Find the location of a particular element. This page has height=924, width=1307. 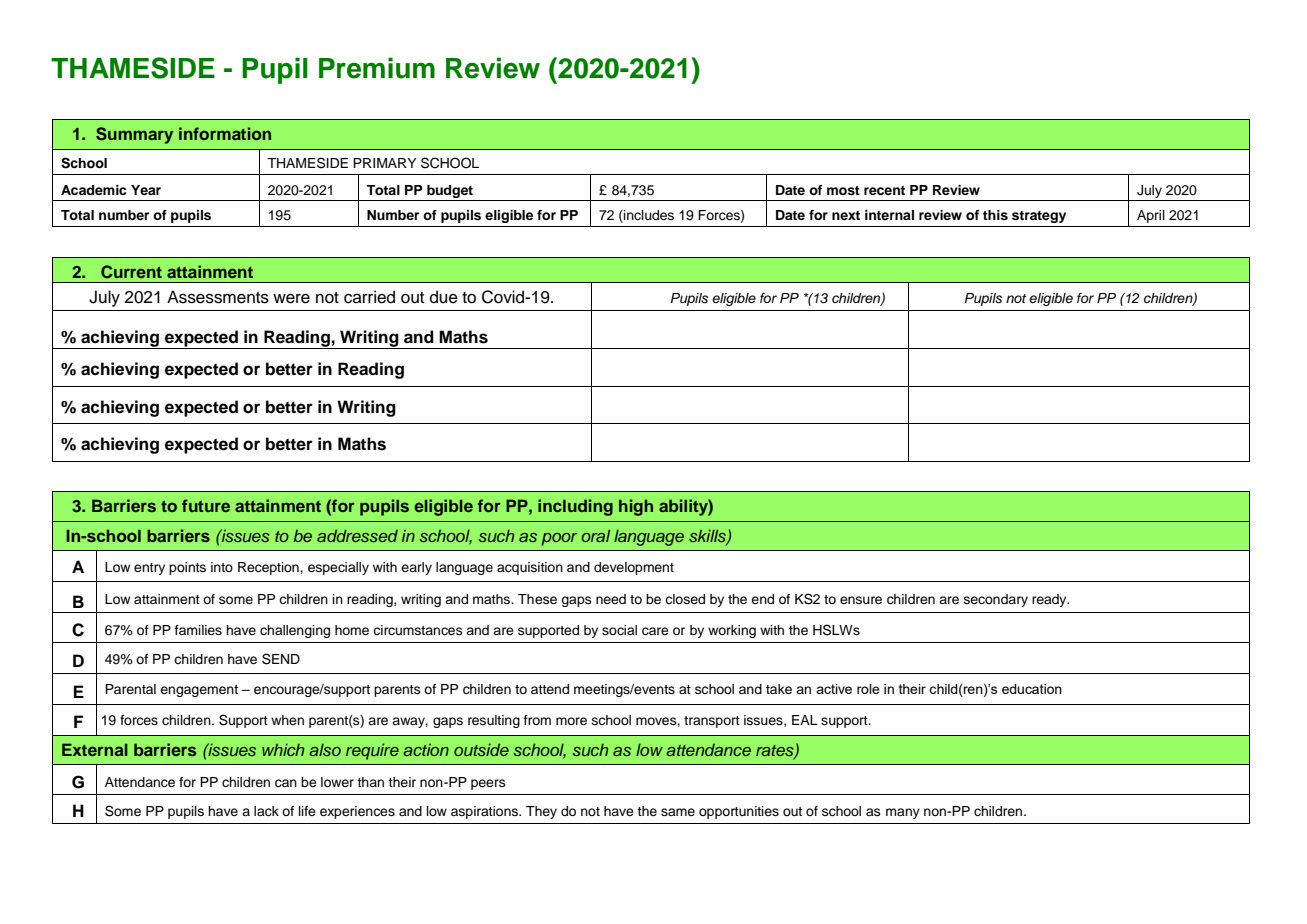

education is located at coordinates (1032, 689).
